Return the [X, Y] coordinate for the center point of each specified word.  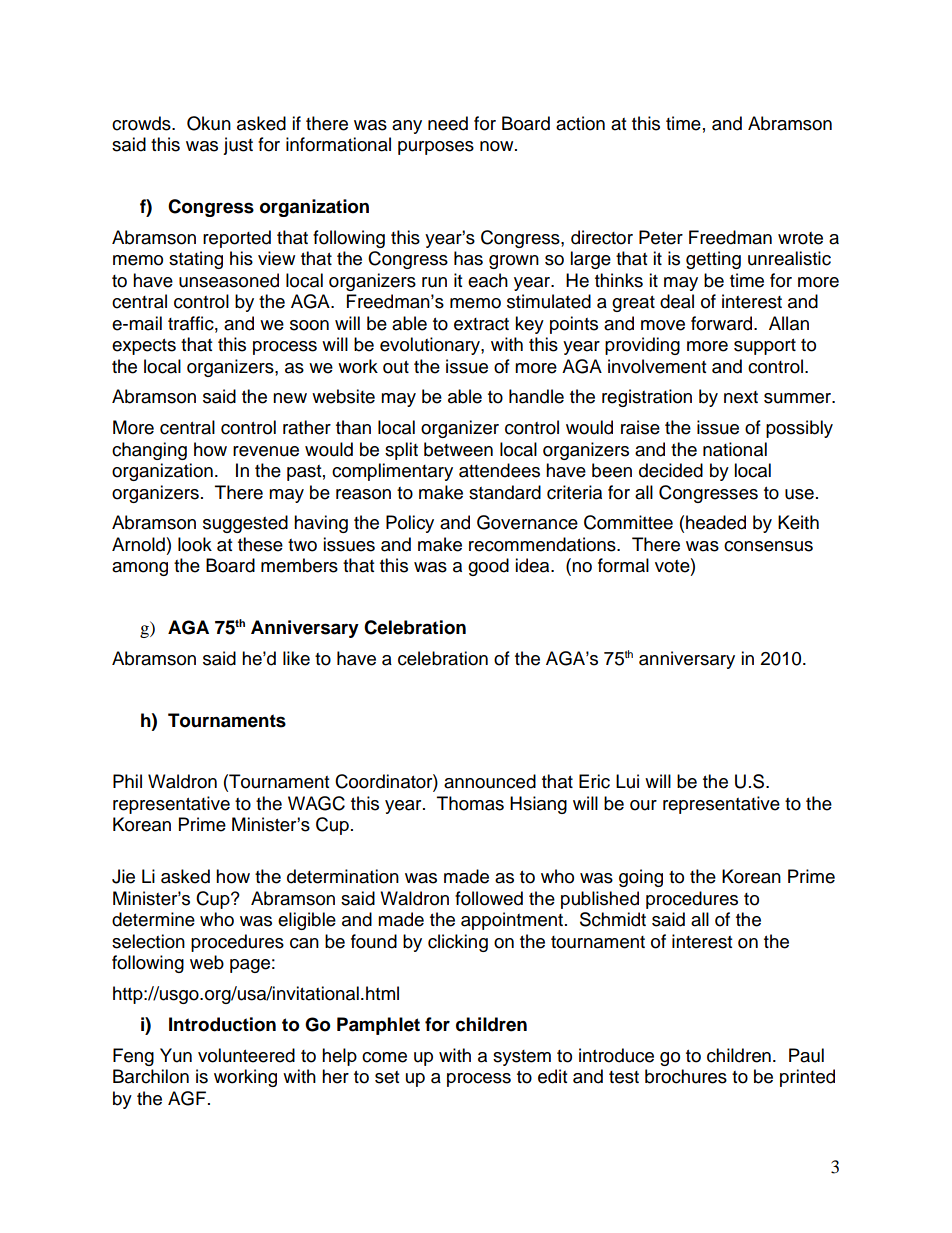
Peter [661, 237]
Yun [176, 1055]
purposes [436, 148]
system [522, 1058]
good [488, 567]
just [238, 146]
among [140, 569]
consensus [768, 546]
